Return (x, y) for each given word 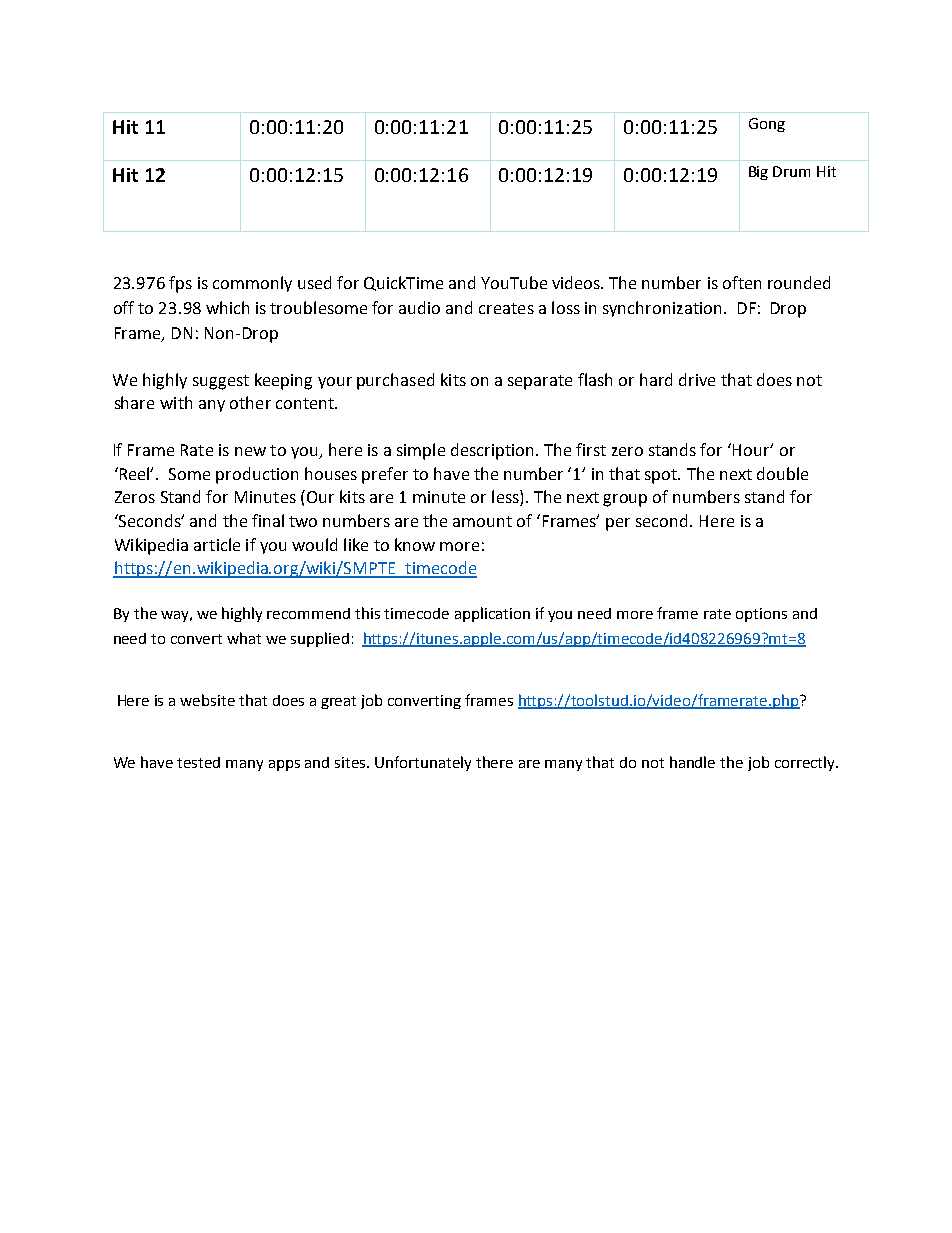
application (492, 614)
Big (758, 173)
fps (180, 284)
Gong (767, 125)
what (244, 638)
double (782, 473)
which (227, 307)
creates (506, 308)
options (761, 615)
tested (198, 762)
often (742, 282)
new (250, 451)
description (492, 451)
